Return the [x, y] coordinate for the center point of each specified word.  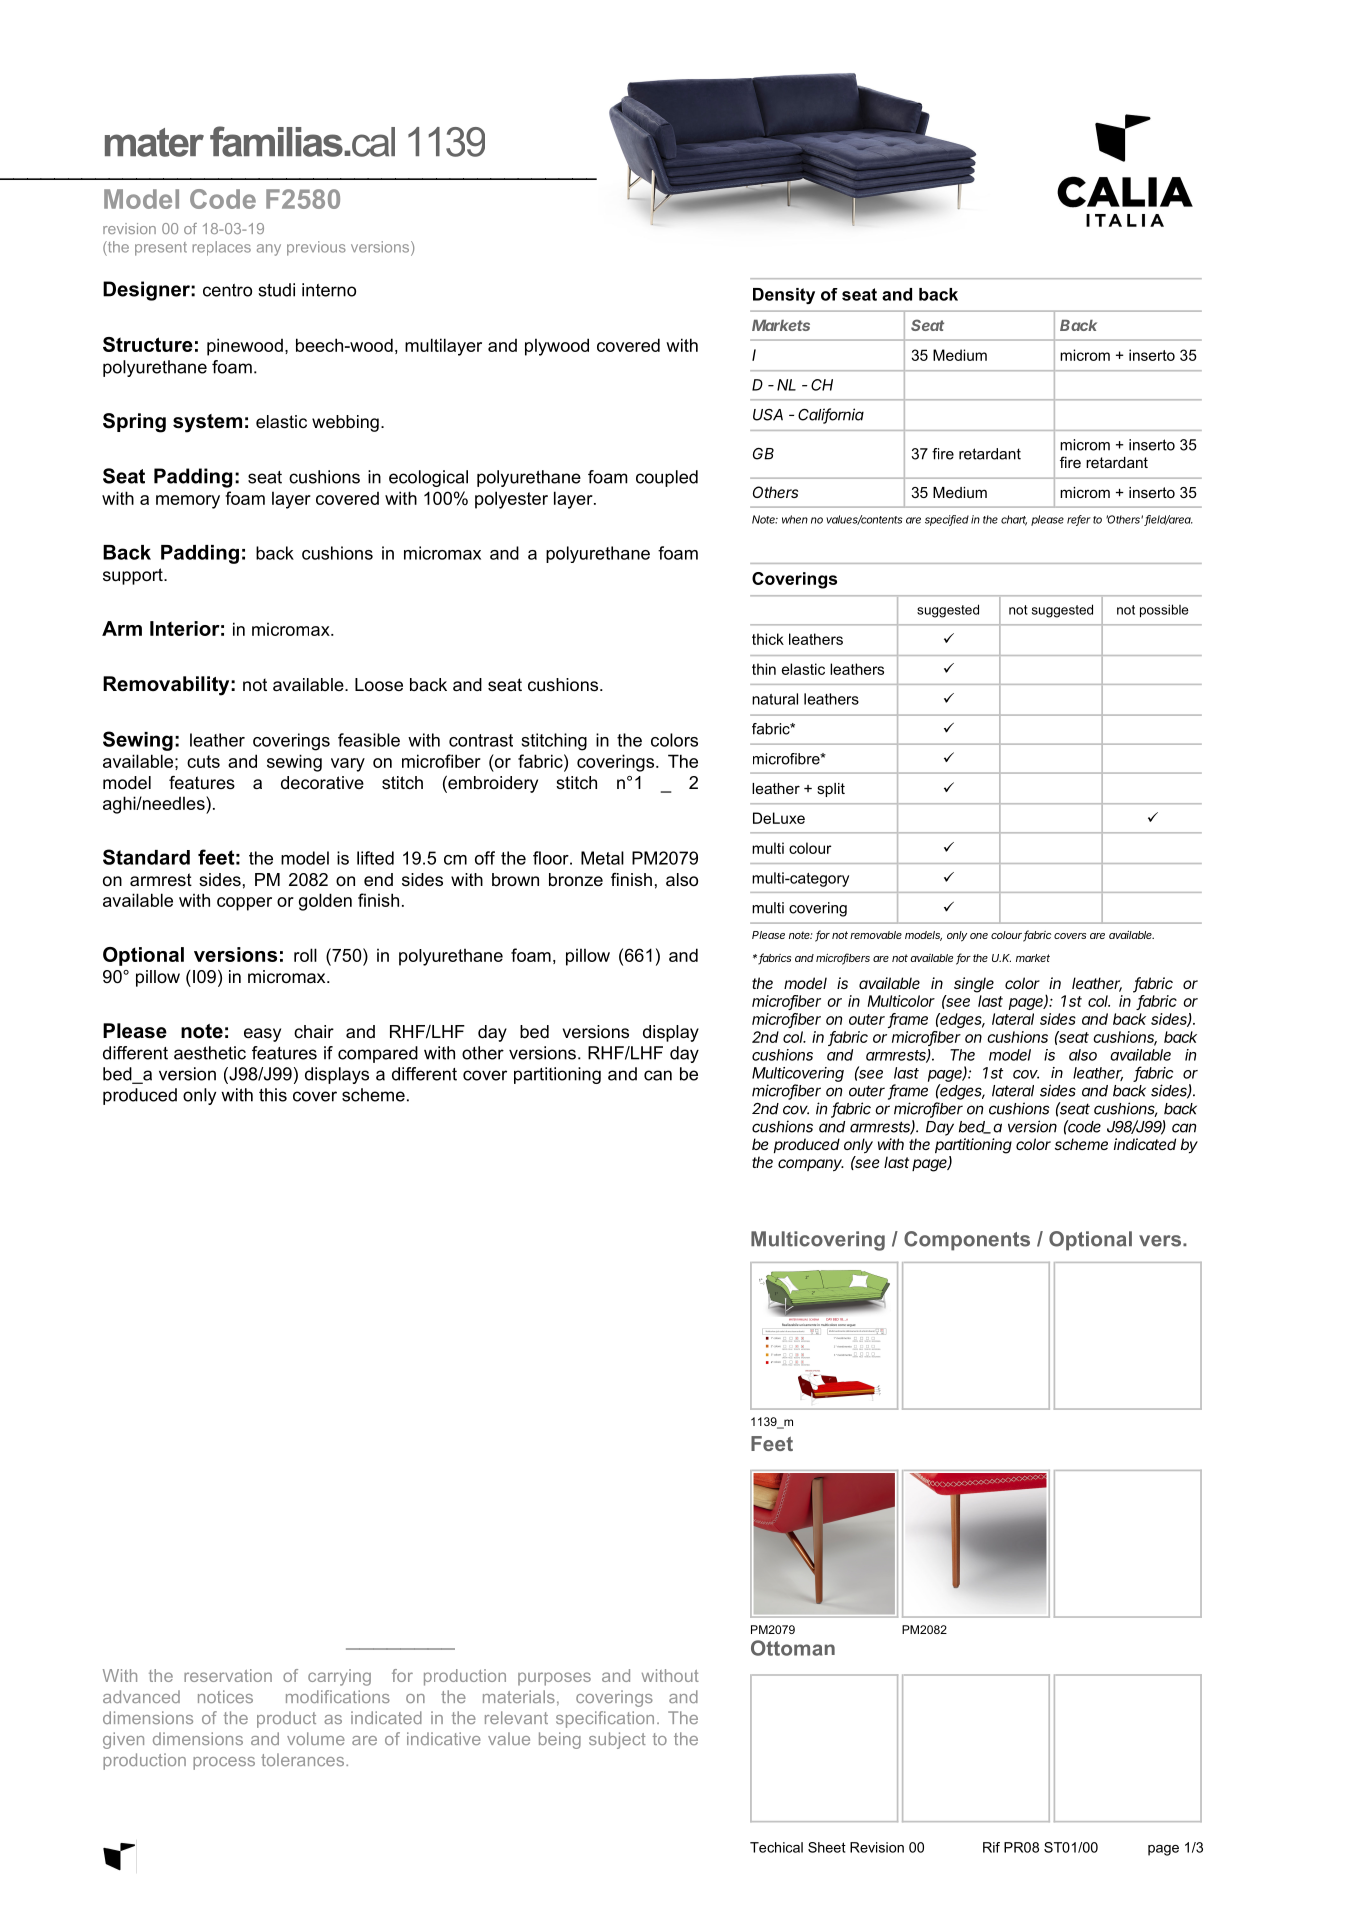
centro [227, 290]
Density [784, 296]
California [831, 415]
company [811, 1165]
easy [262, 1035]
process [224, 1763]
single [974, 985]
